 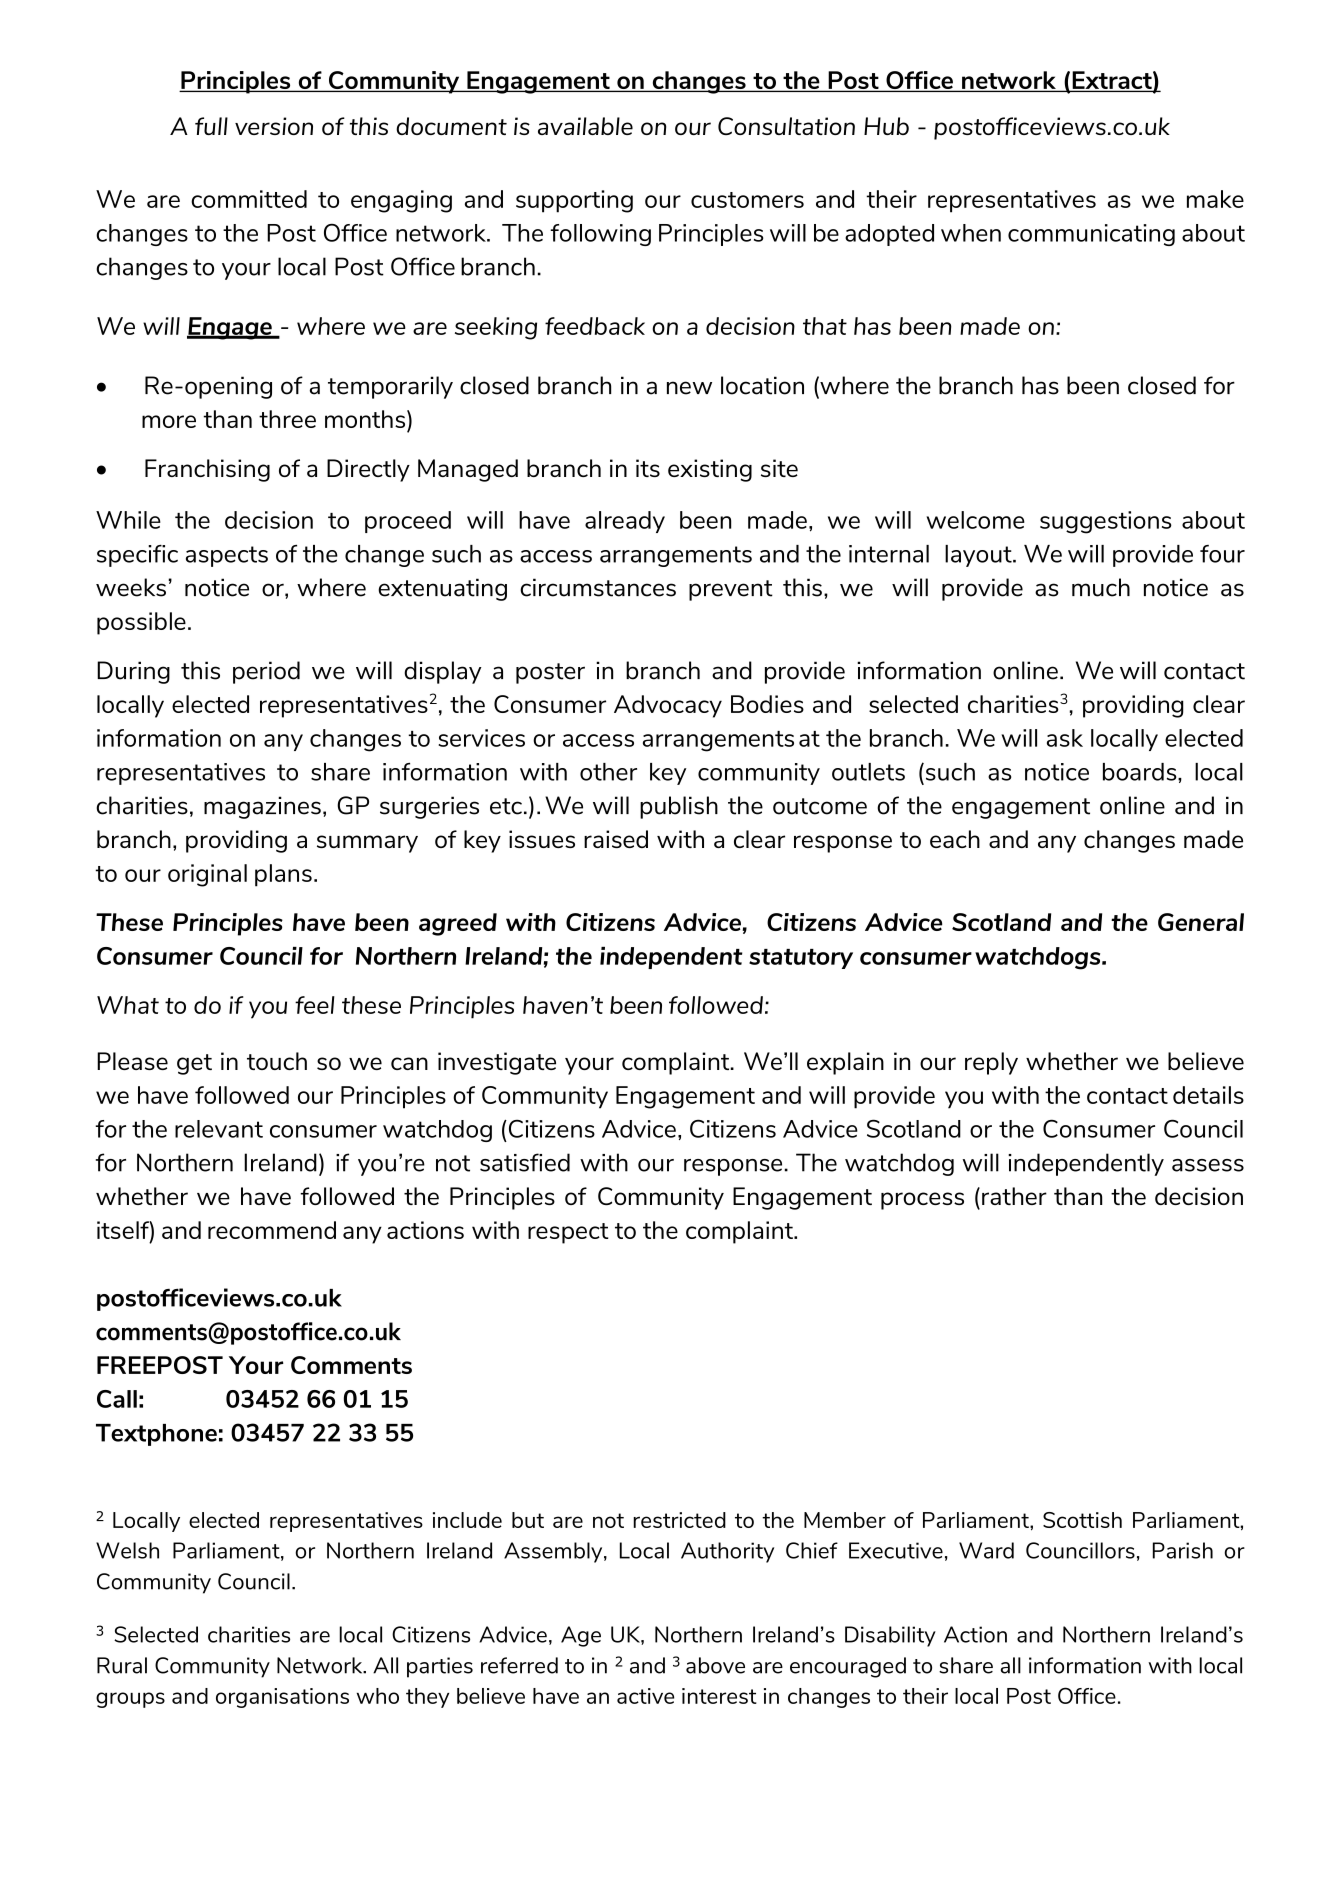 What do you see at coordinates (282, 1698) in the document?
I see `organisations` at bounding box center [282, 1698].
